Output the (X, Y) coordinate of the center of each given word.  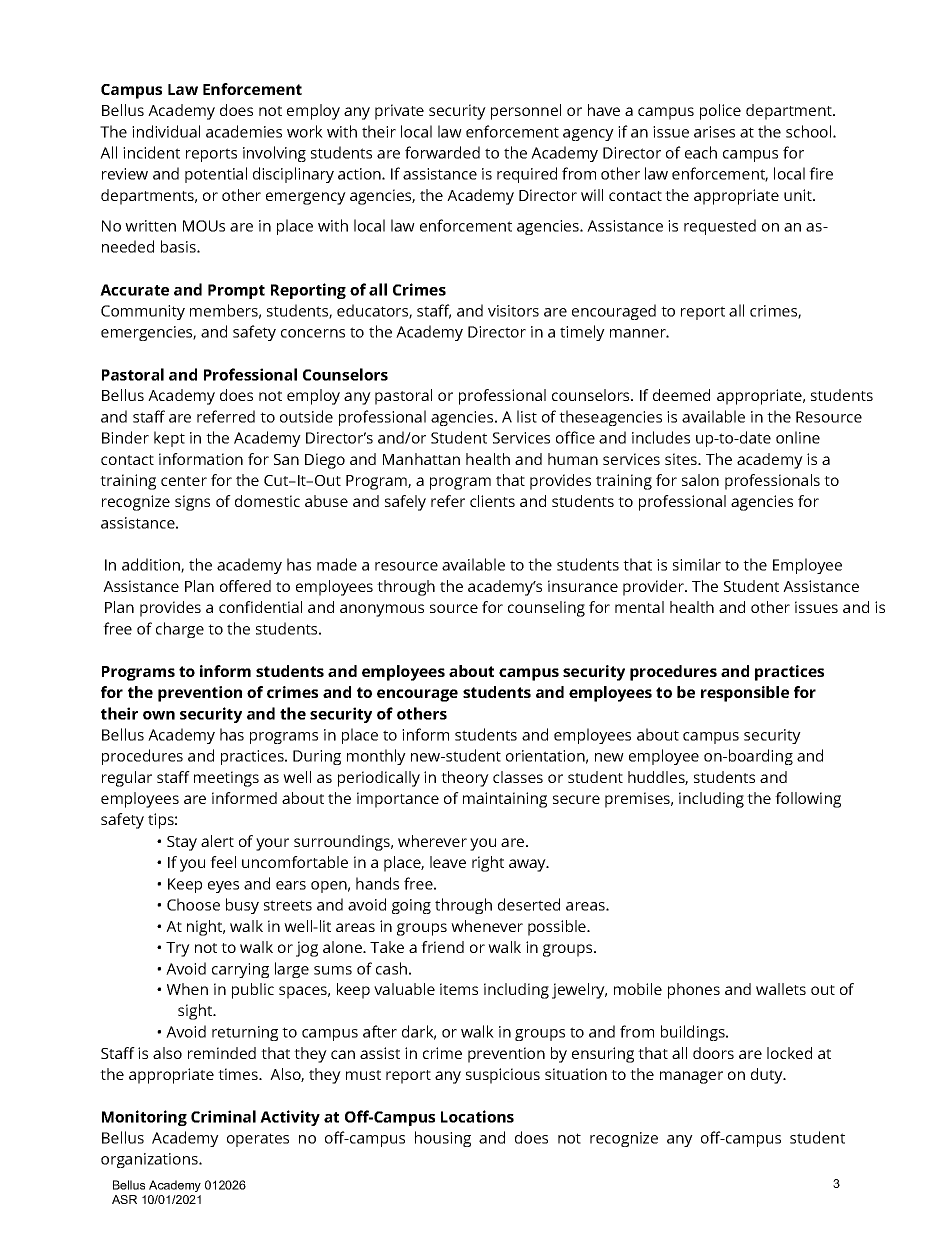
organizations (150, 1160)
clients (492, 501)
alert (217, 841)
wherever (432, 841)
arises (714, 132)
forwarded (442, 152)
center (184, 481)
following (808, 800)
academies (244, 131)
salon (700, 480)
